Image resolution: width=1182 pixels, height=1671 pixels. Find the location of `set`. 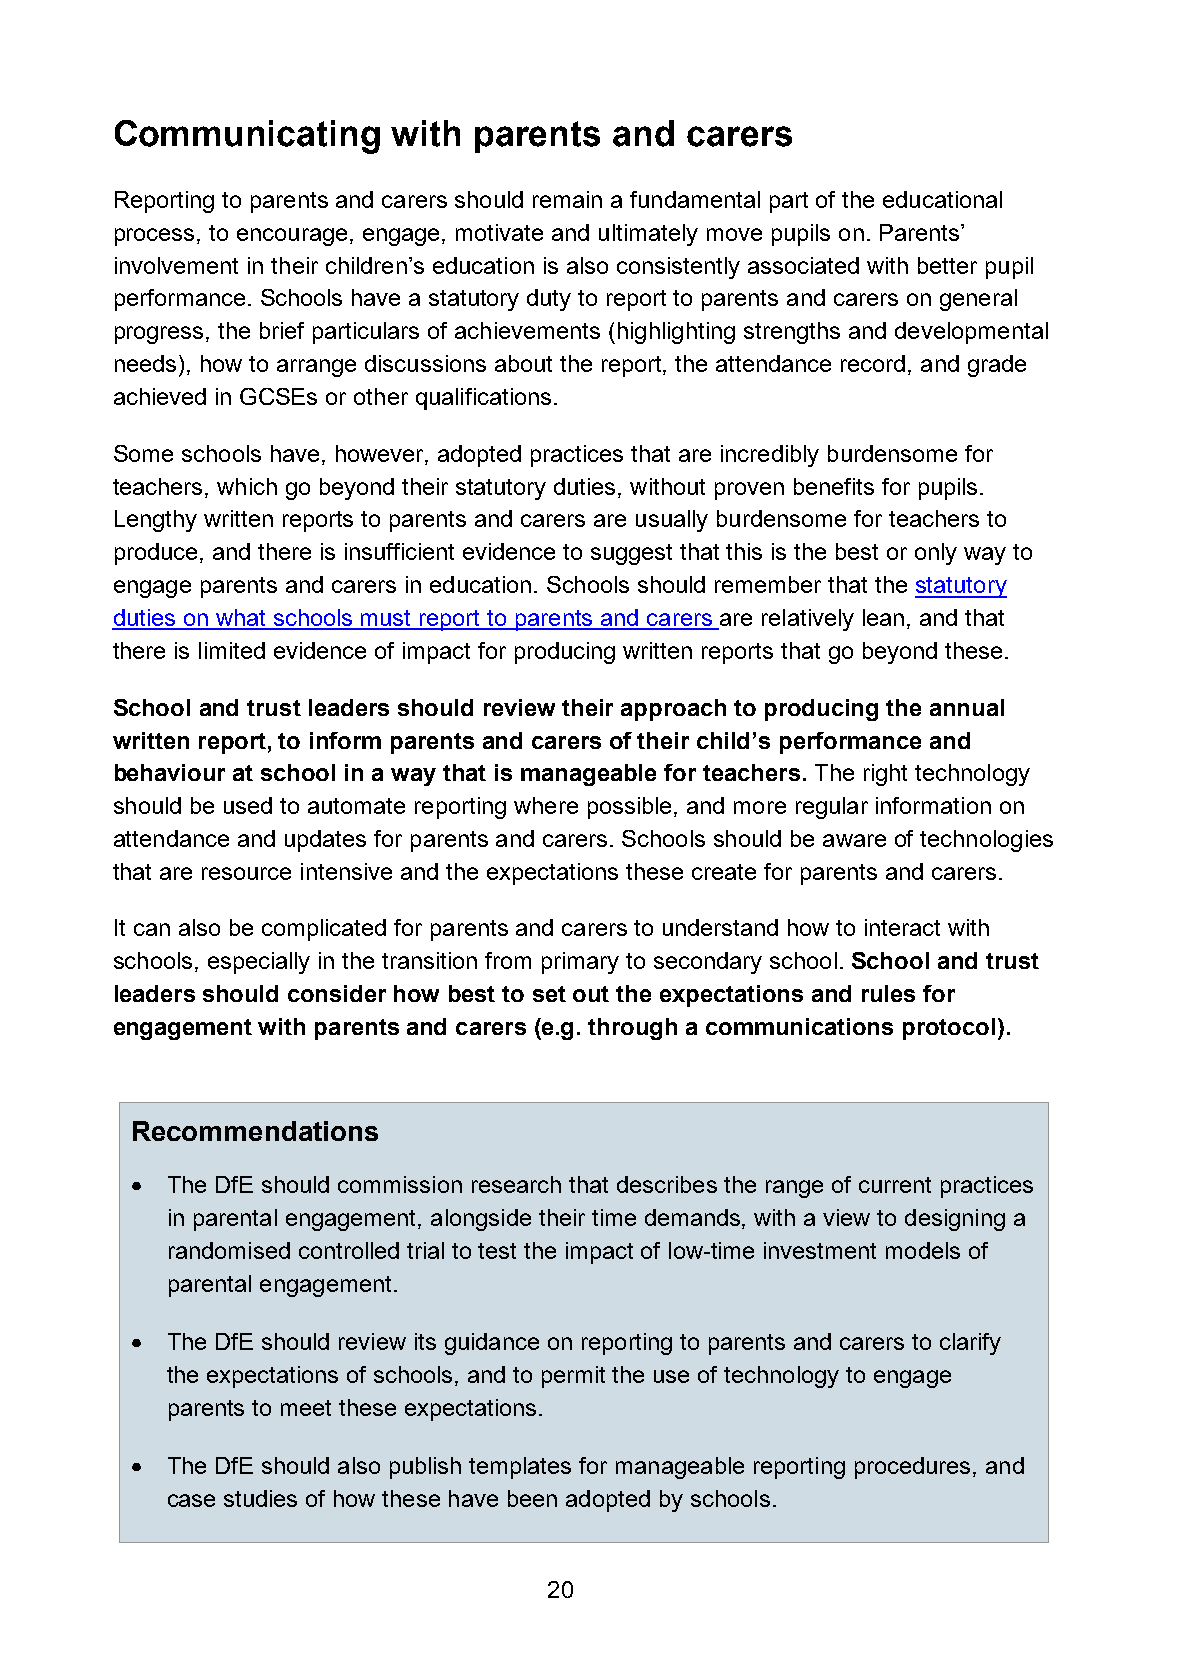

set is located at coordinates (549, 994).
